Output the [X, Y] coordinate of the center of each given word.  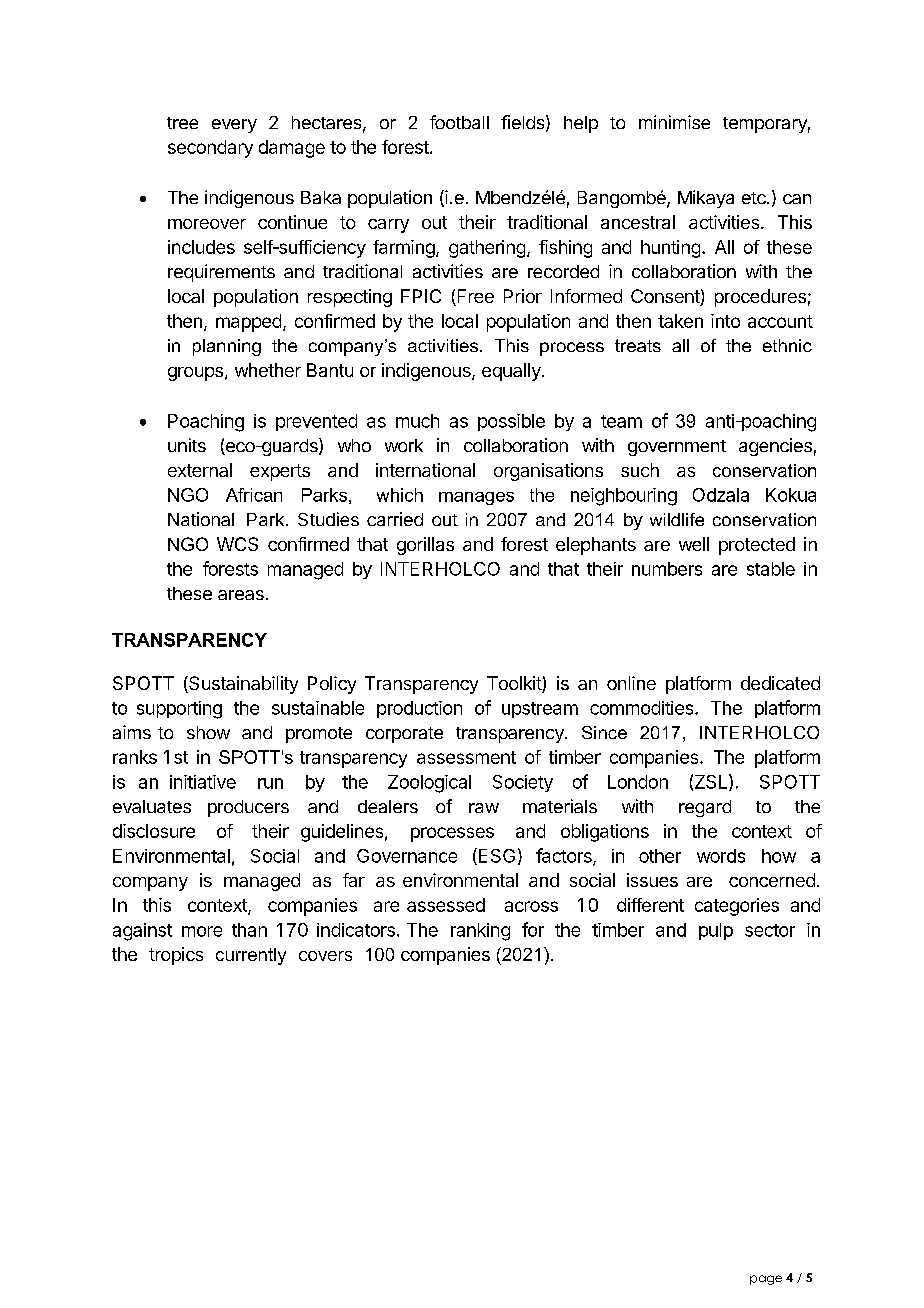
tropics [176, 956]
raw [484, 808]
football [459, 122]
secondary [210, 149]
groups [195, 374]
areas [241, 595]
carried [395, 519]
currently [251, 956]
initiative [203, 782]
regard [705, 808]
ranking [480, 932]
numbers [667, 569]
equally [512, 372]
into [725, 321]
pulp [716, 931]
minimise [674, 122]
